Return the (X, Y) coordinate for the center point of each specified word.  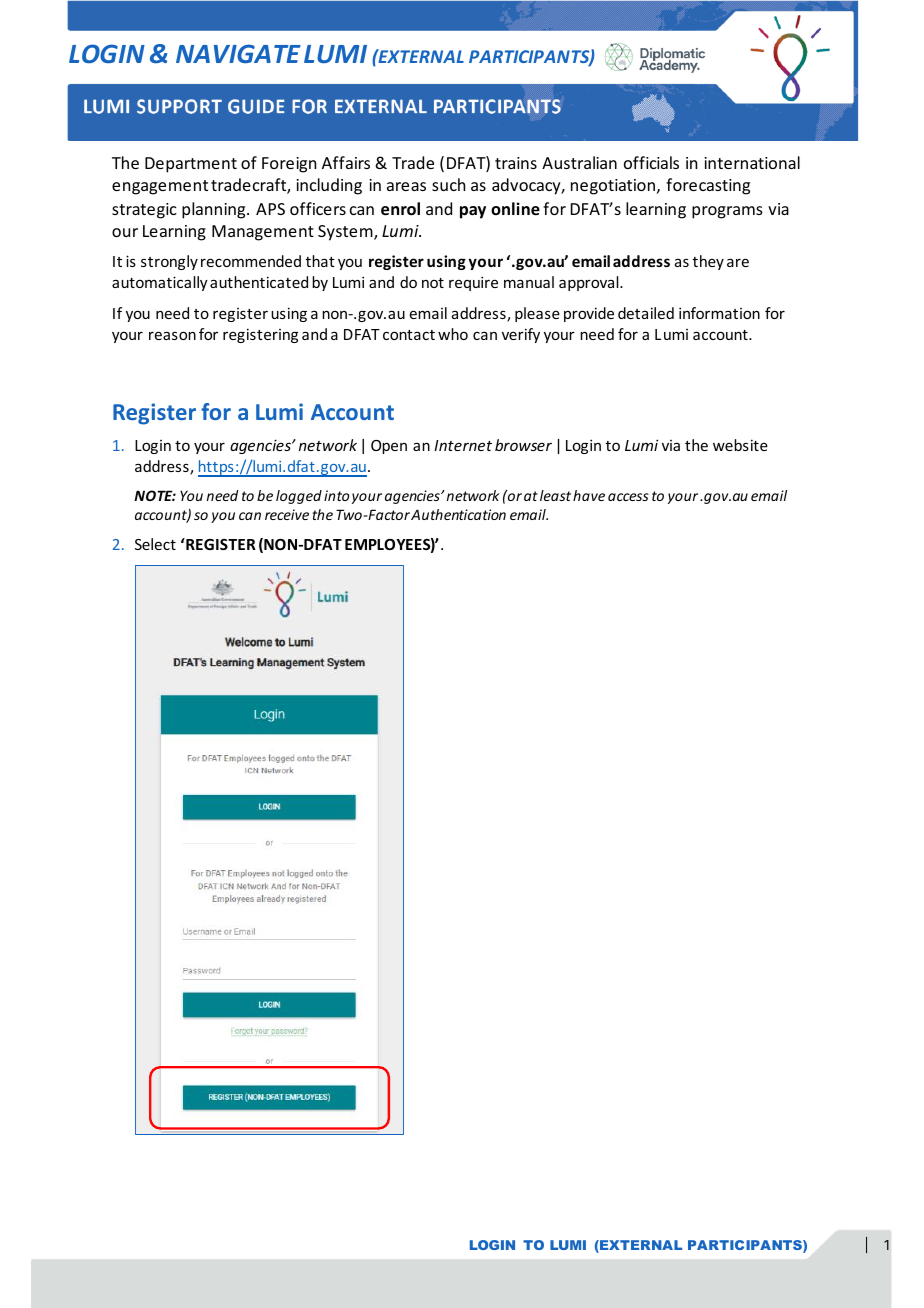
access (628, 497)
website (740, 445)
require (473, 283)
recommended (251, 261)
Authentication (458, 514)
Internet (463, 445)
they (708, 262)
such (448, 184)
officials (651, 162)
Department (191, 165)
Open (389, 447)
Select (155, 544)
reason (172, 335)
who (453, 334)
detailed (646, 313)
